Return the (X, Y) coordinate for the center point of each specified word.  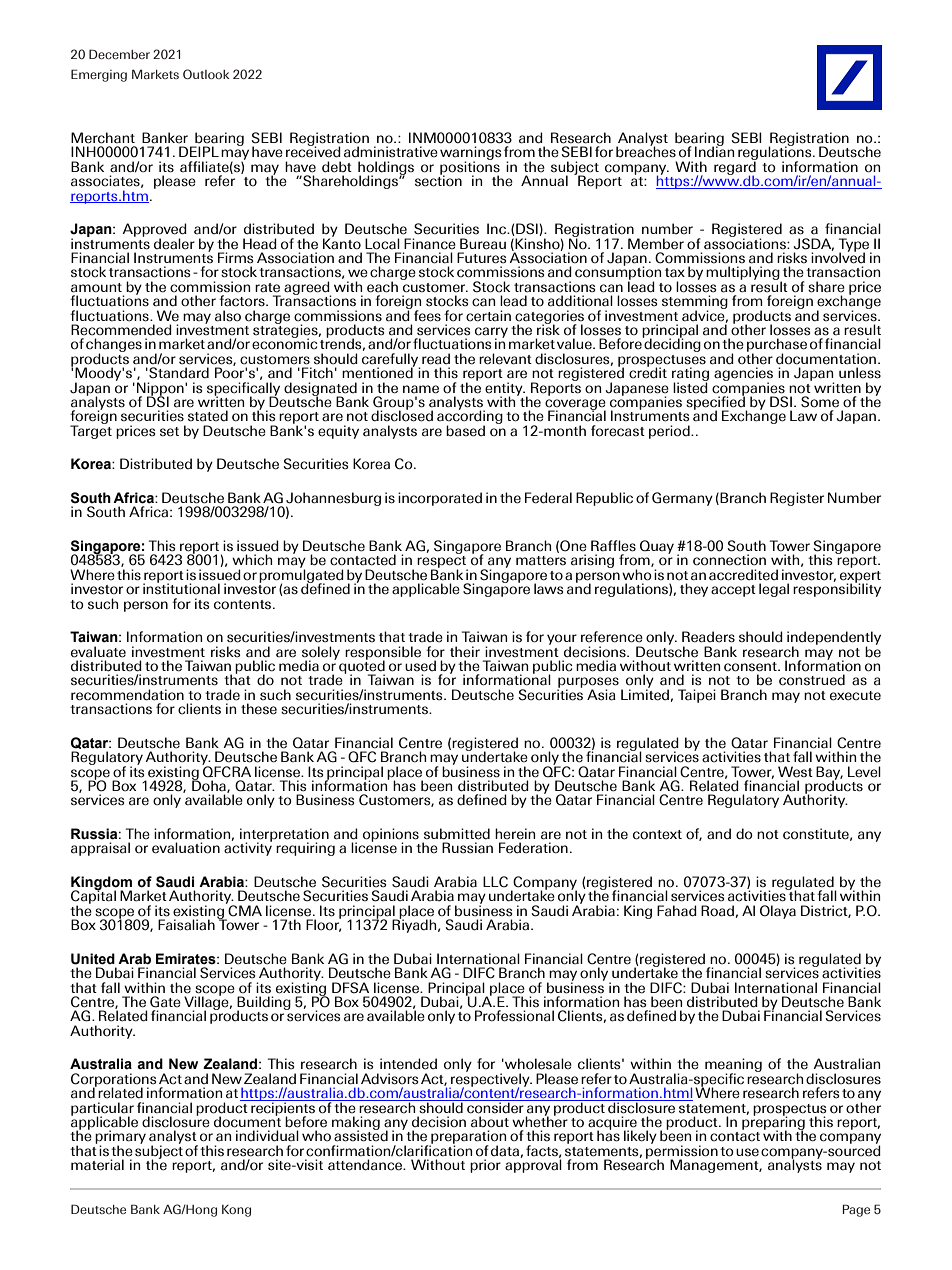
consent (751, 667)
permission (682, 1152)
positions (470, 168)
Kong (236, 1211)
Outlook (206, 74)
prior (485, 1166)
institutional (181, 588)
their (465, 652)
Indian (714, 151)
